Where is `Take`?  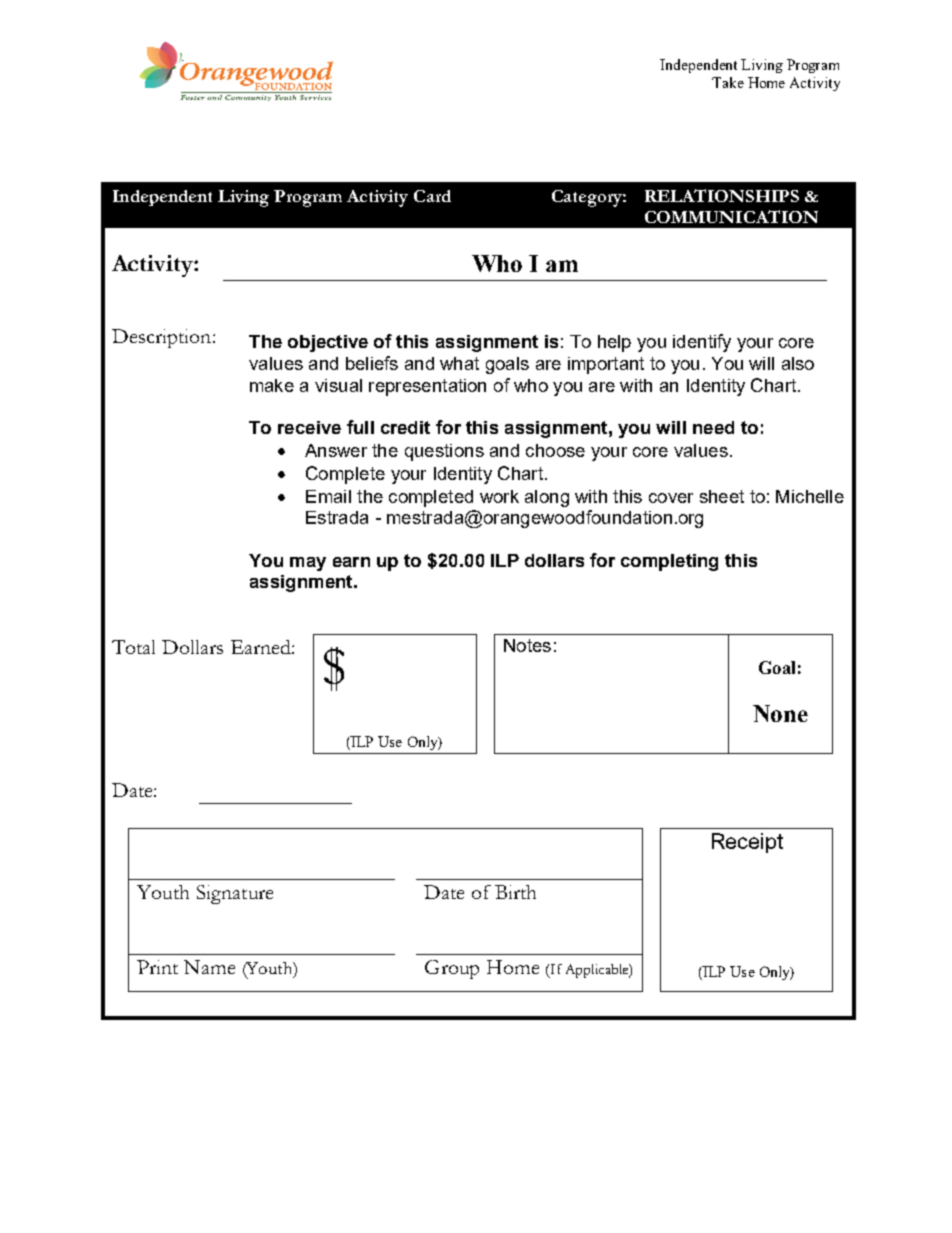 Take is located at coordinates (728, 82).
